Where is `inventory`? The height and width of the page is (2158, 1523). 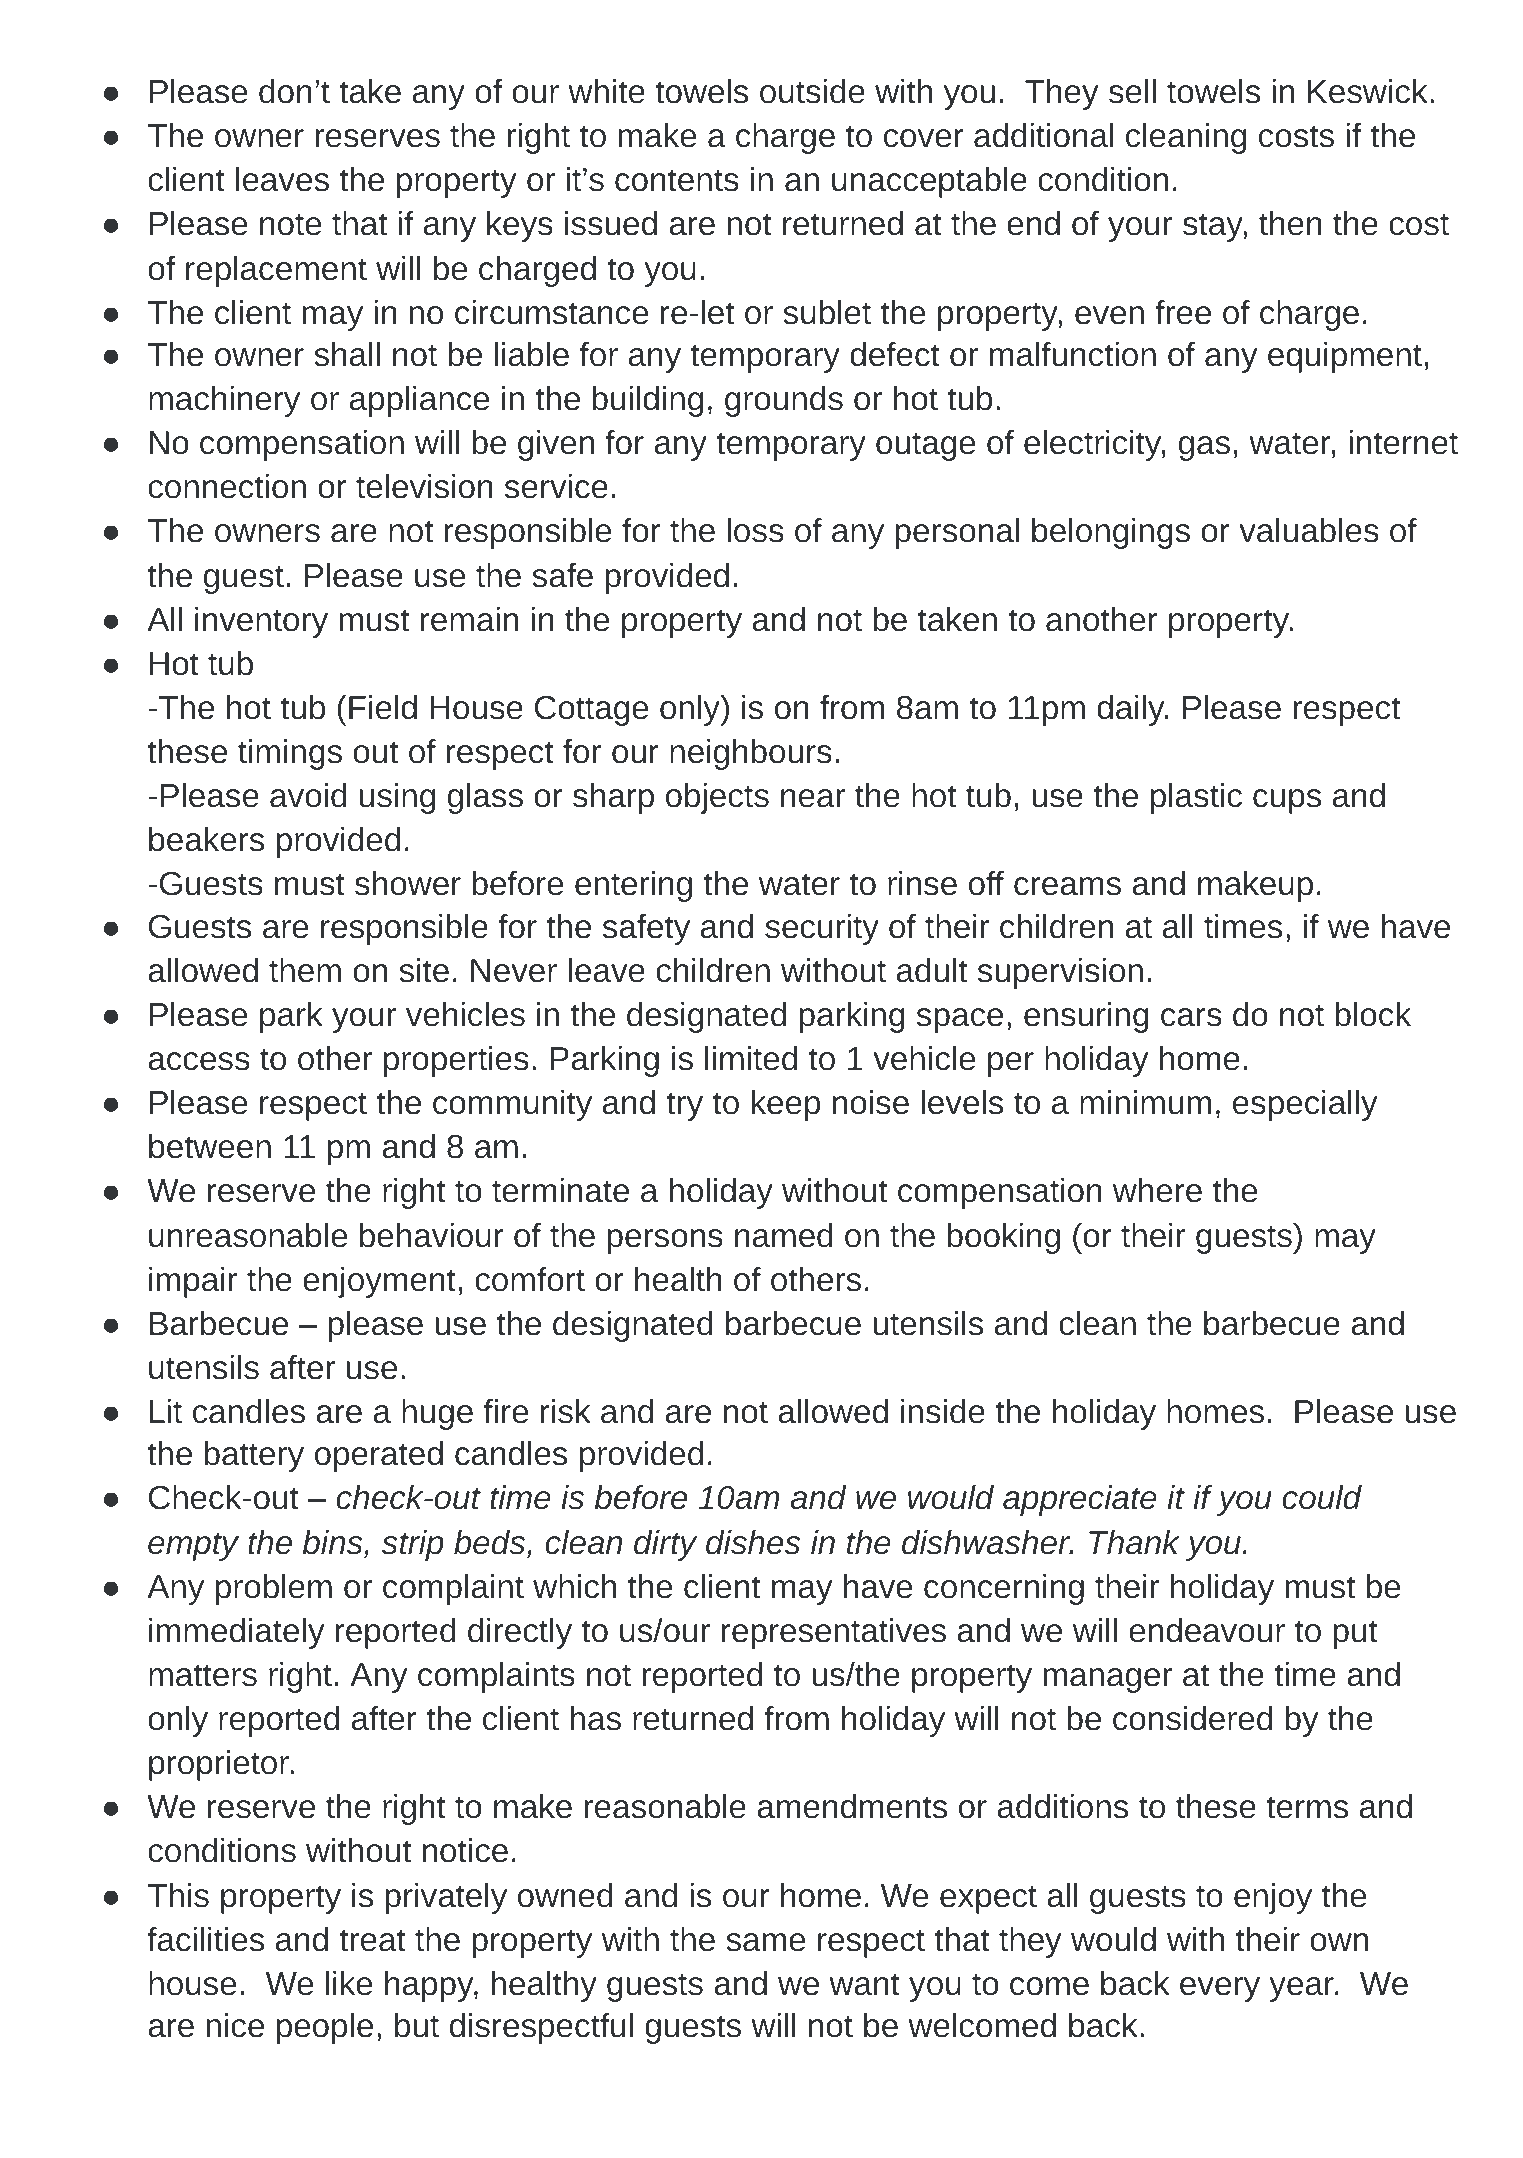 inventory is located at coordinates (261, 622).
